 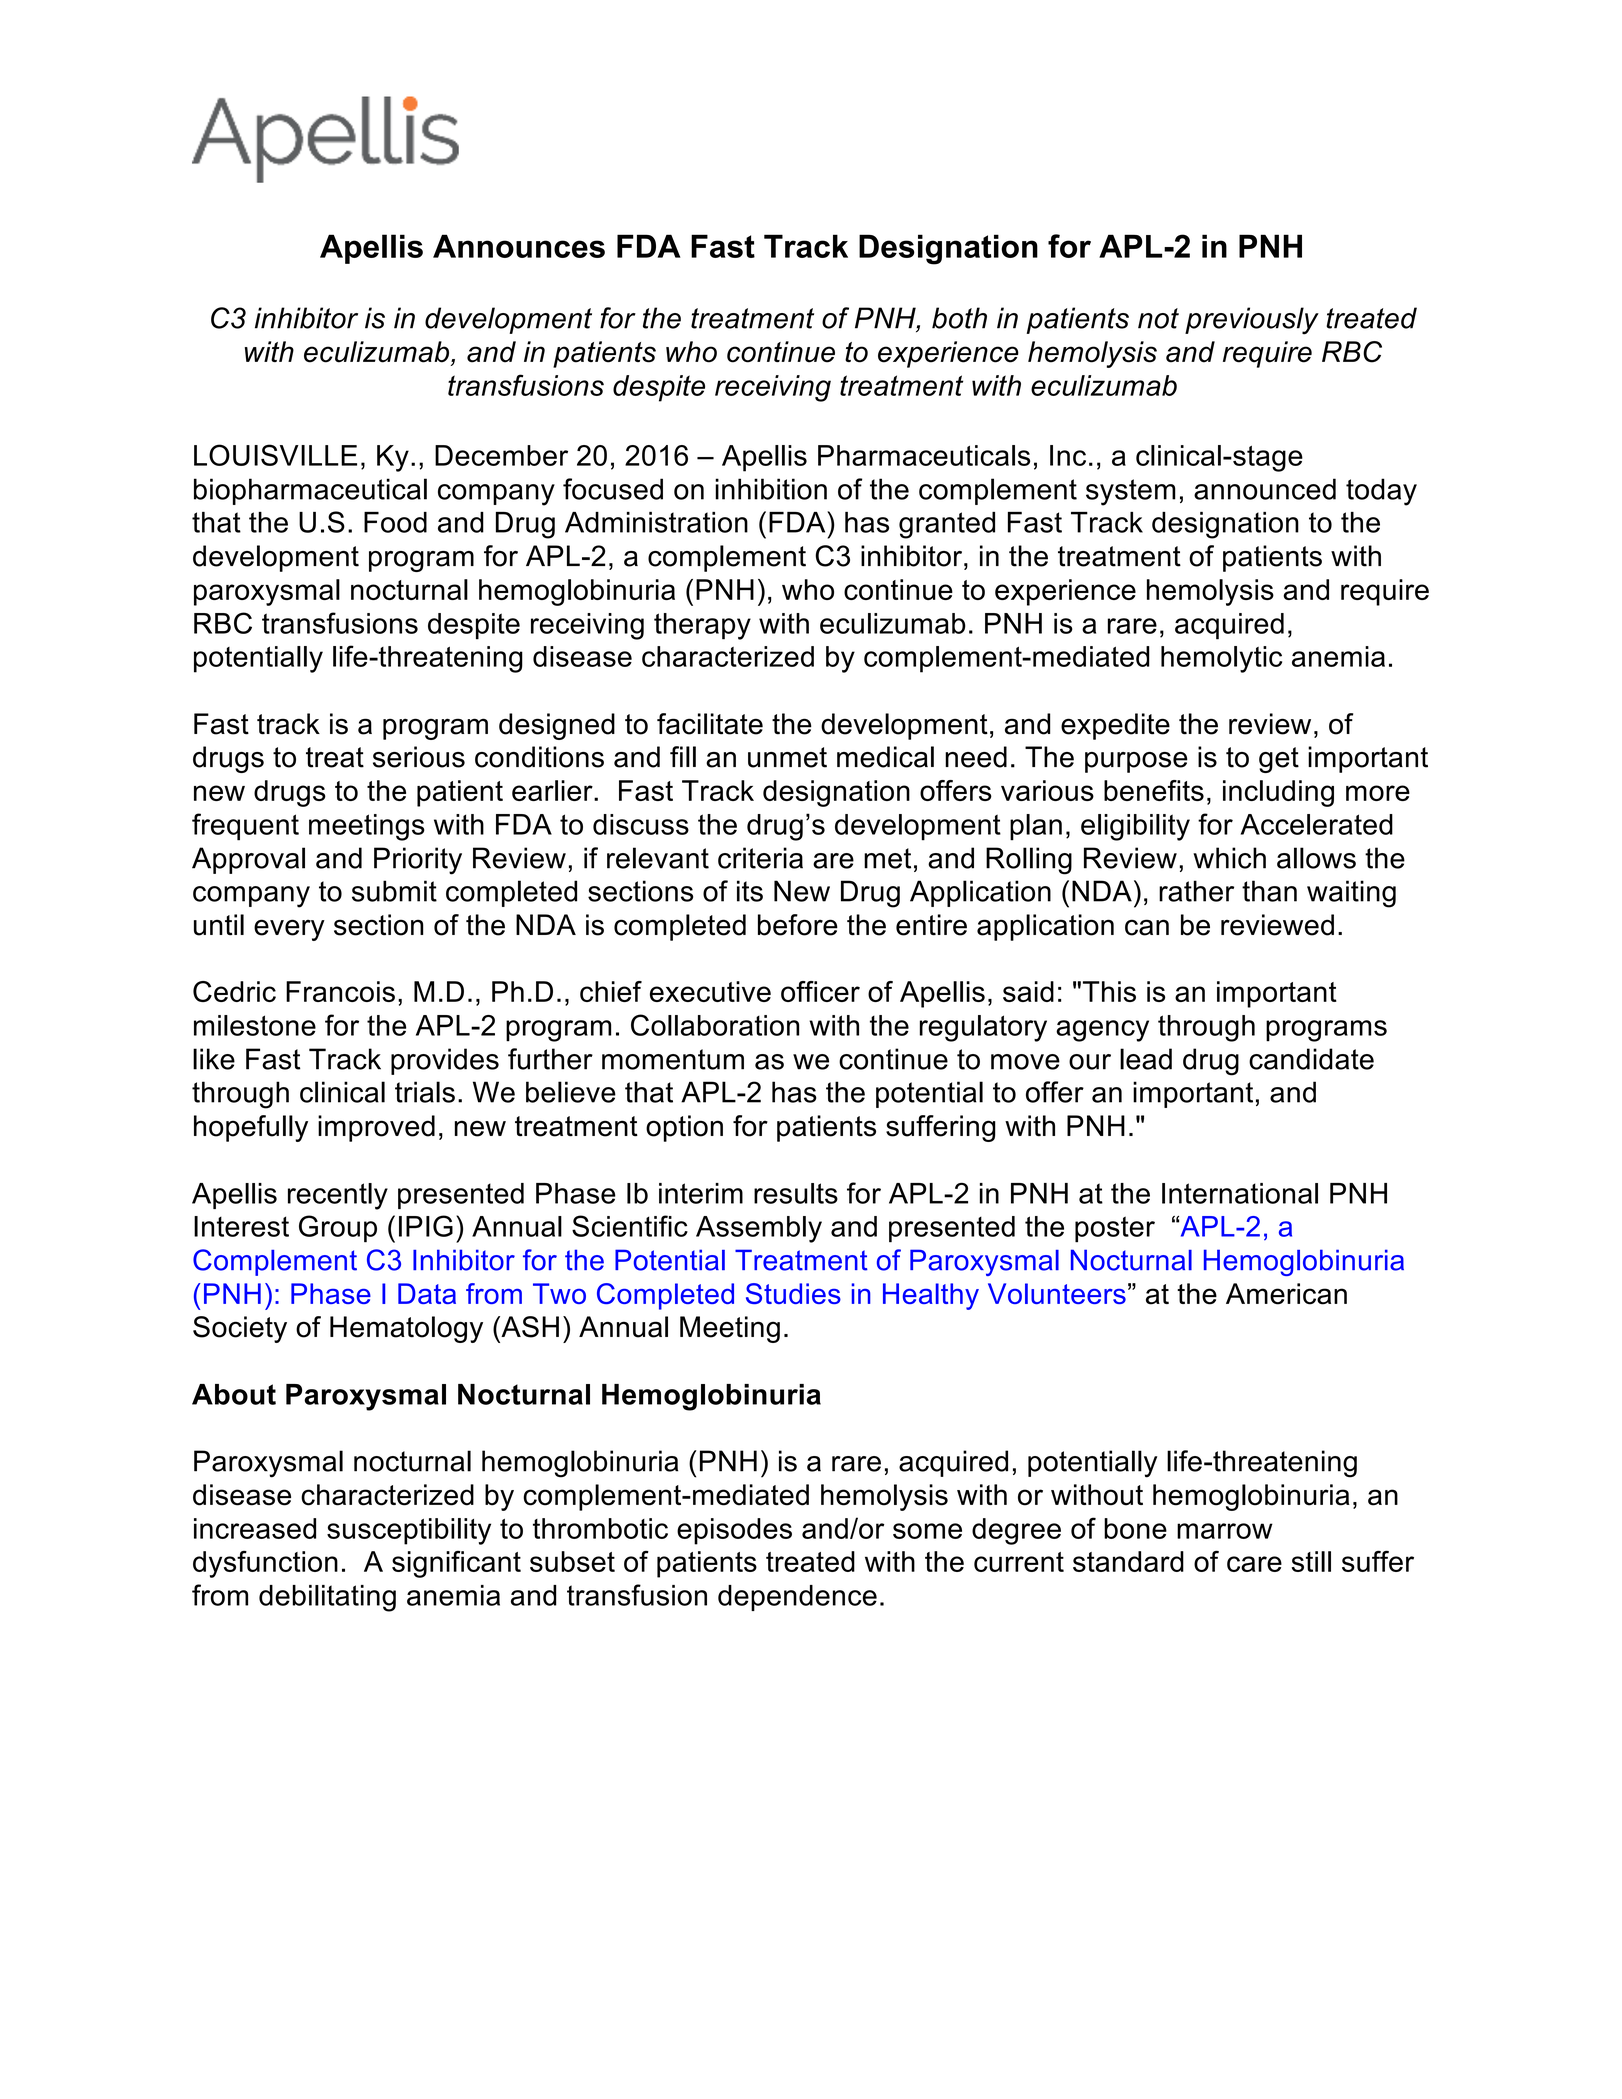 What do you see at coordinates (1254, 1564) in the screenshot?
I see `care` at bounding box center [1254, 1564].
